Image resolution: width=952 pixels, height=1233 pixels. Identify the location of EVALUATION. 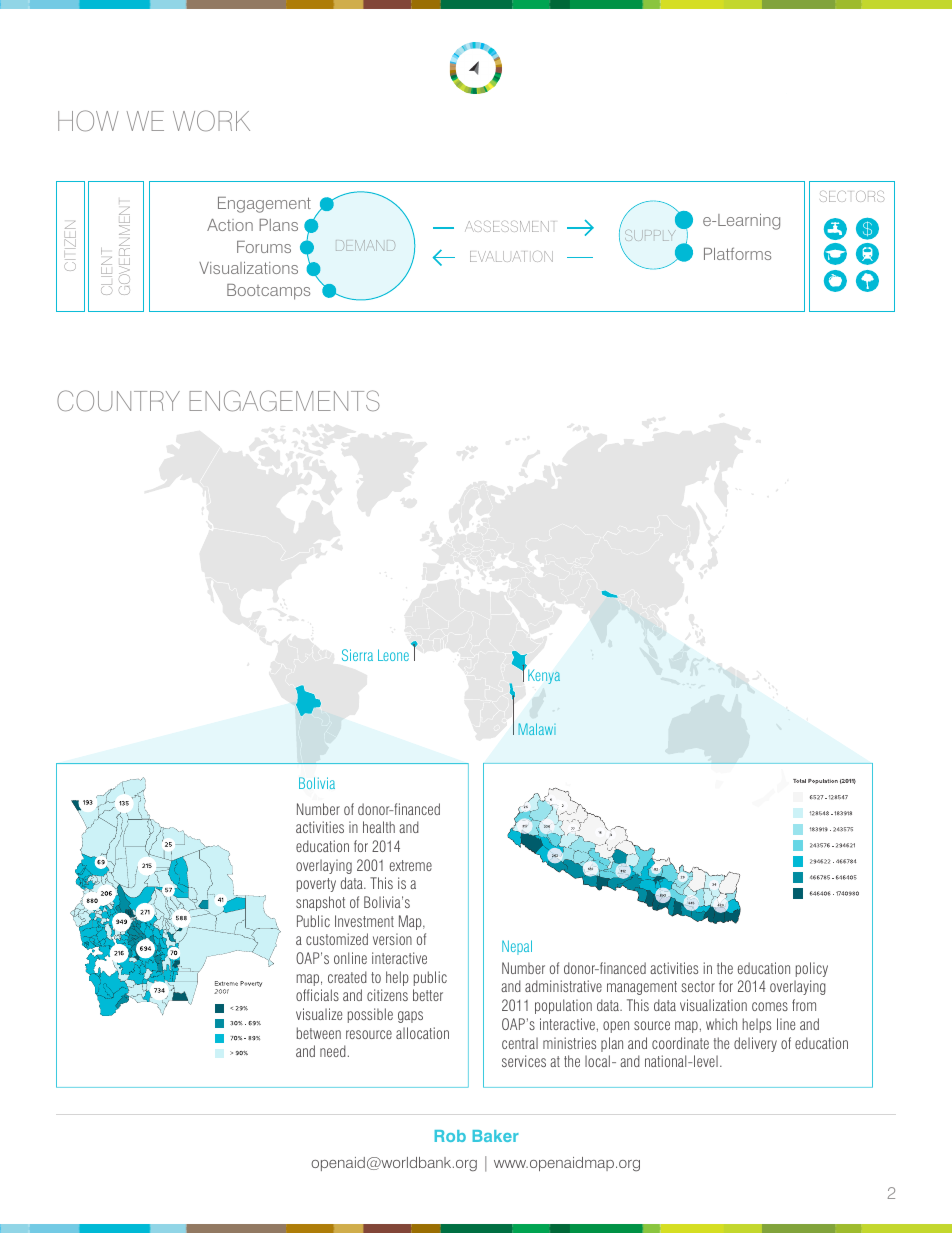
(511, 256).
